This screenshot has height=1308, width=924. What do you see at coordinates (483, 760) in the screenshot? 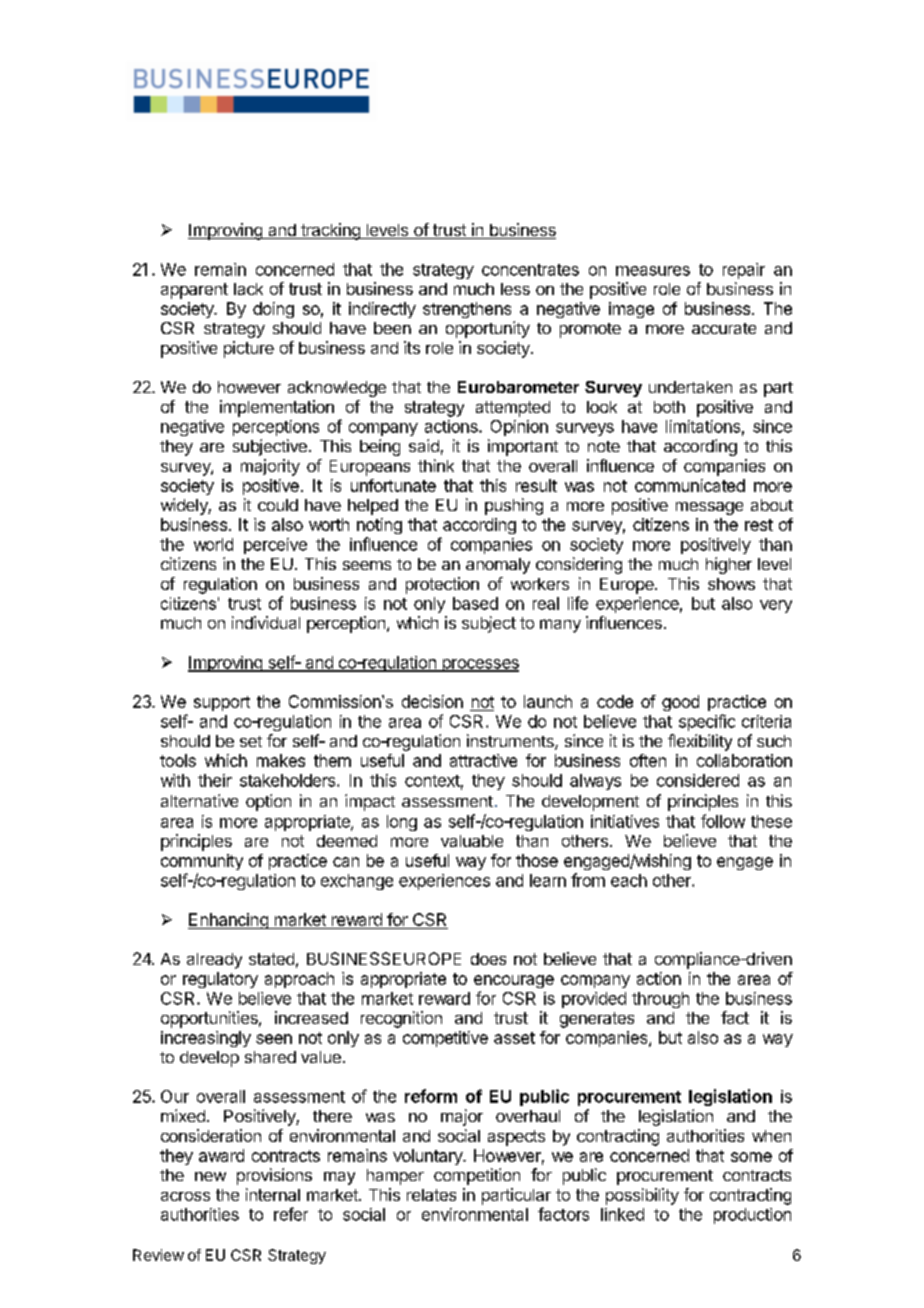
I see `attractive` at bounding box center [483, 760].
